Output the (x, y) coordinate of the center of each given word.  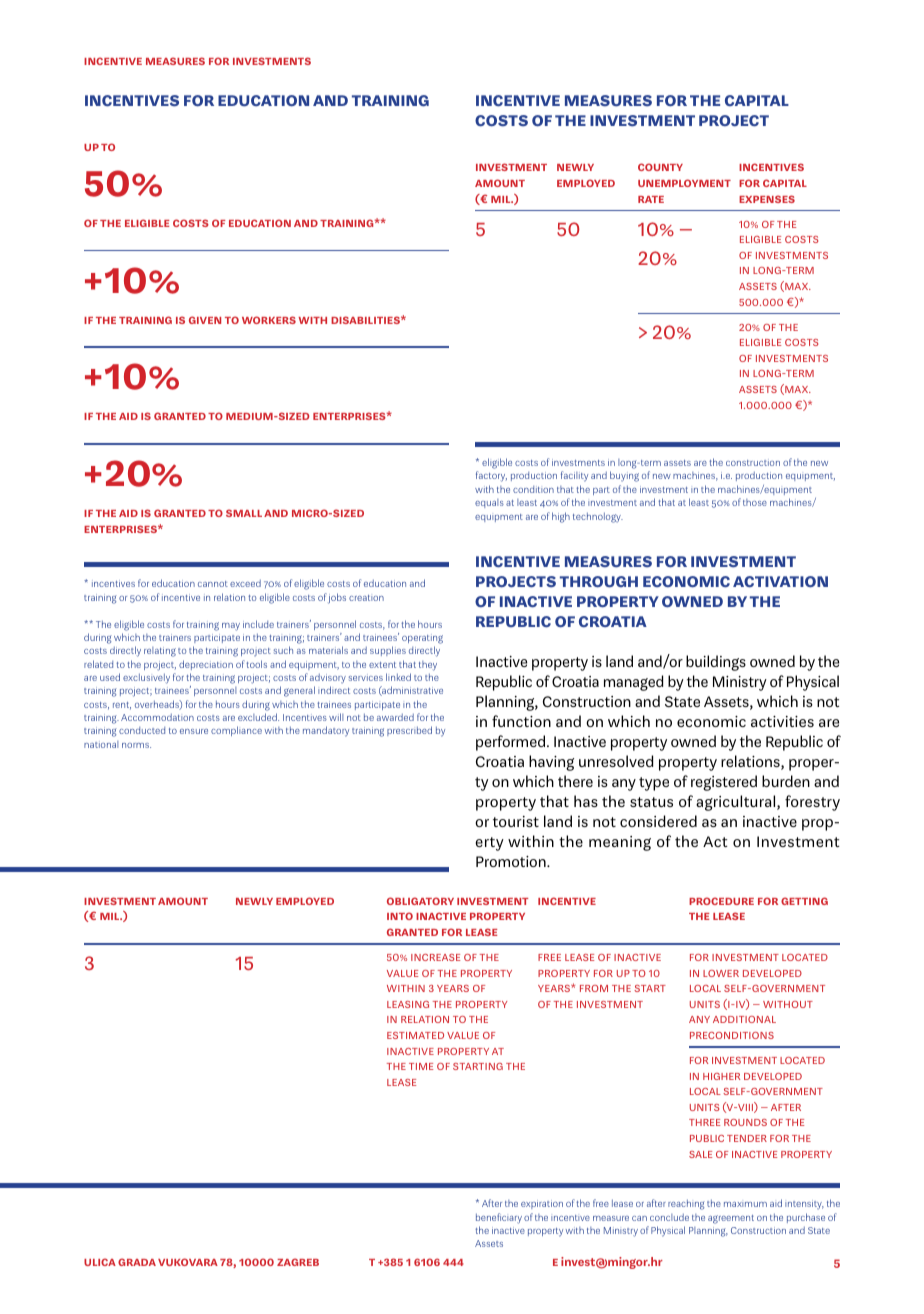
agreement (731, 1219)
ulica (100, 1262)
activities (782, 721)
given (205, 320)
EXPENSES (767, 199)
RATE (651, 199)
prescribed (409, 731)
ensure (194, 731)
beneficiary (499, 1218)
